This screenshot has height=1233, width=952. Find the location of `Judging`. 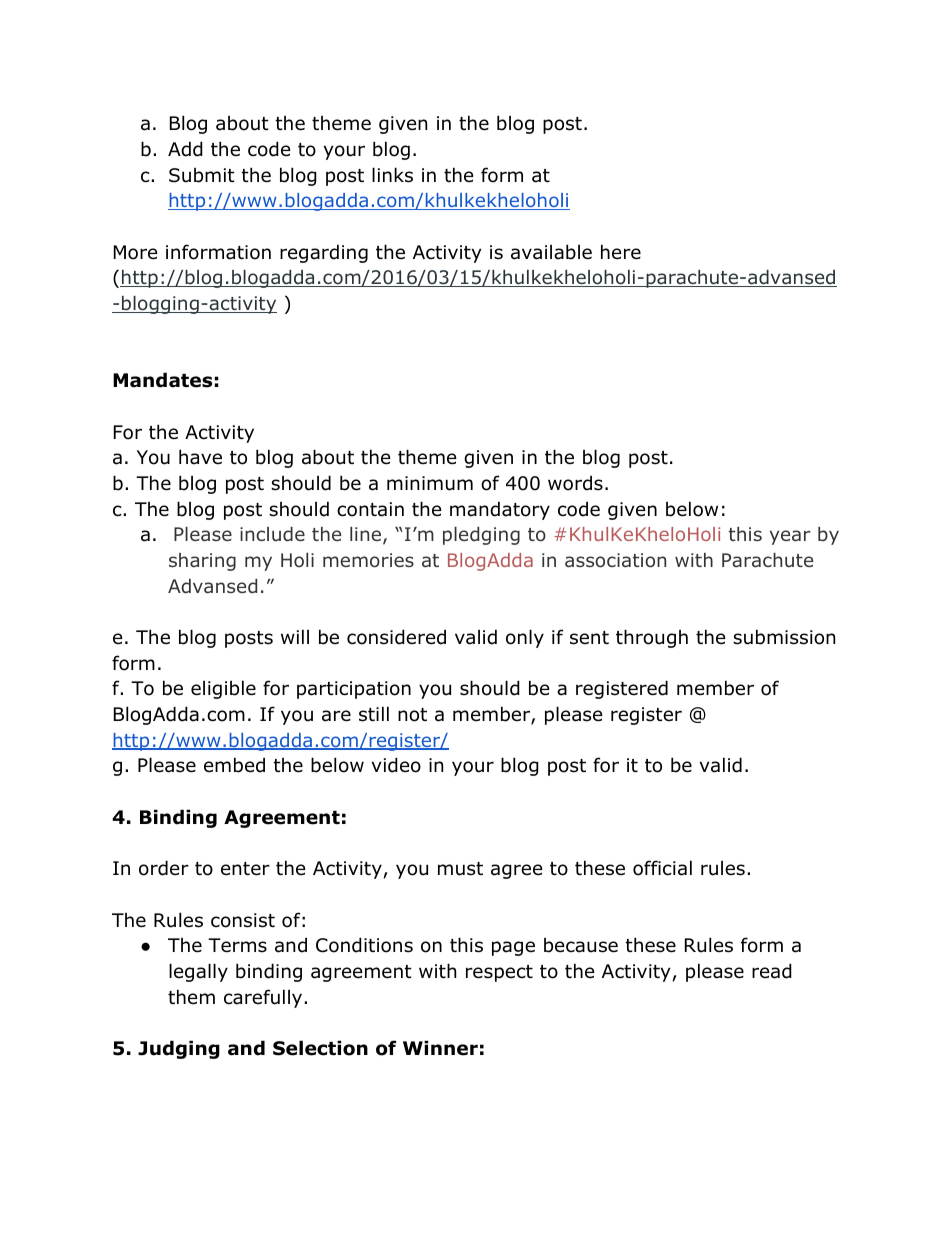

Judging is located at coordinates (179, 1049).
